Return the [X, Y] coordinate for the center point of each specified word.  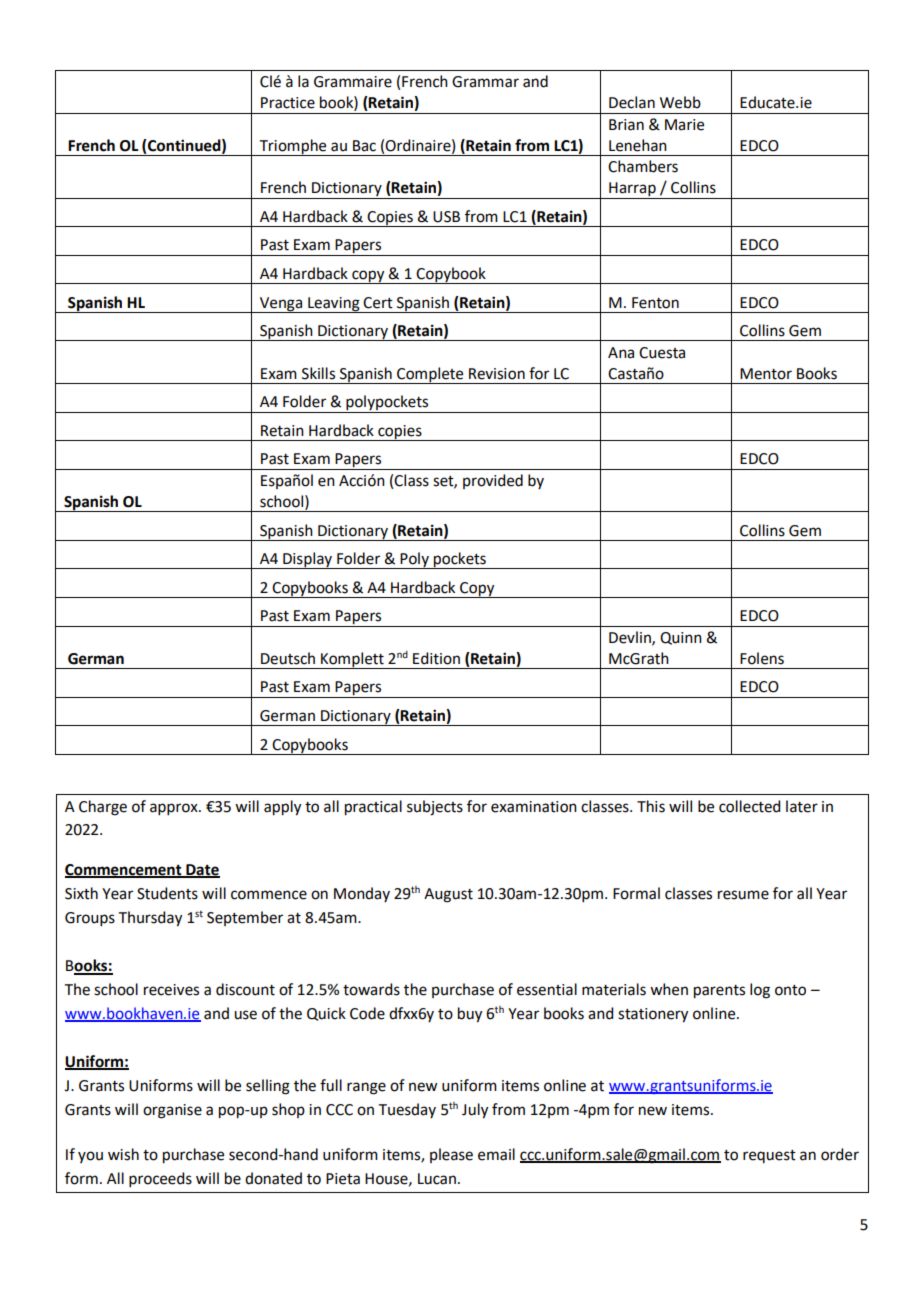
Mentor [766, 374]
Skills [318, 373]
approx [175, 809]
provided [493, 481]
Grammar [485, 82]
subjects [435, 808]
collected [749, 806]
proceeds [160, 1179]
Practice [288, 103]
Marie [684, 125]
